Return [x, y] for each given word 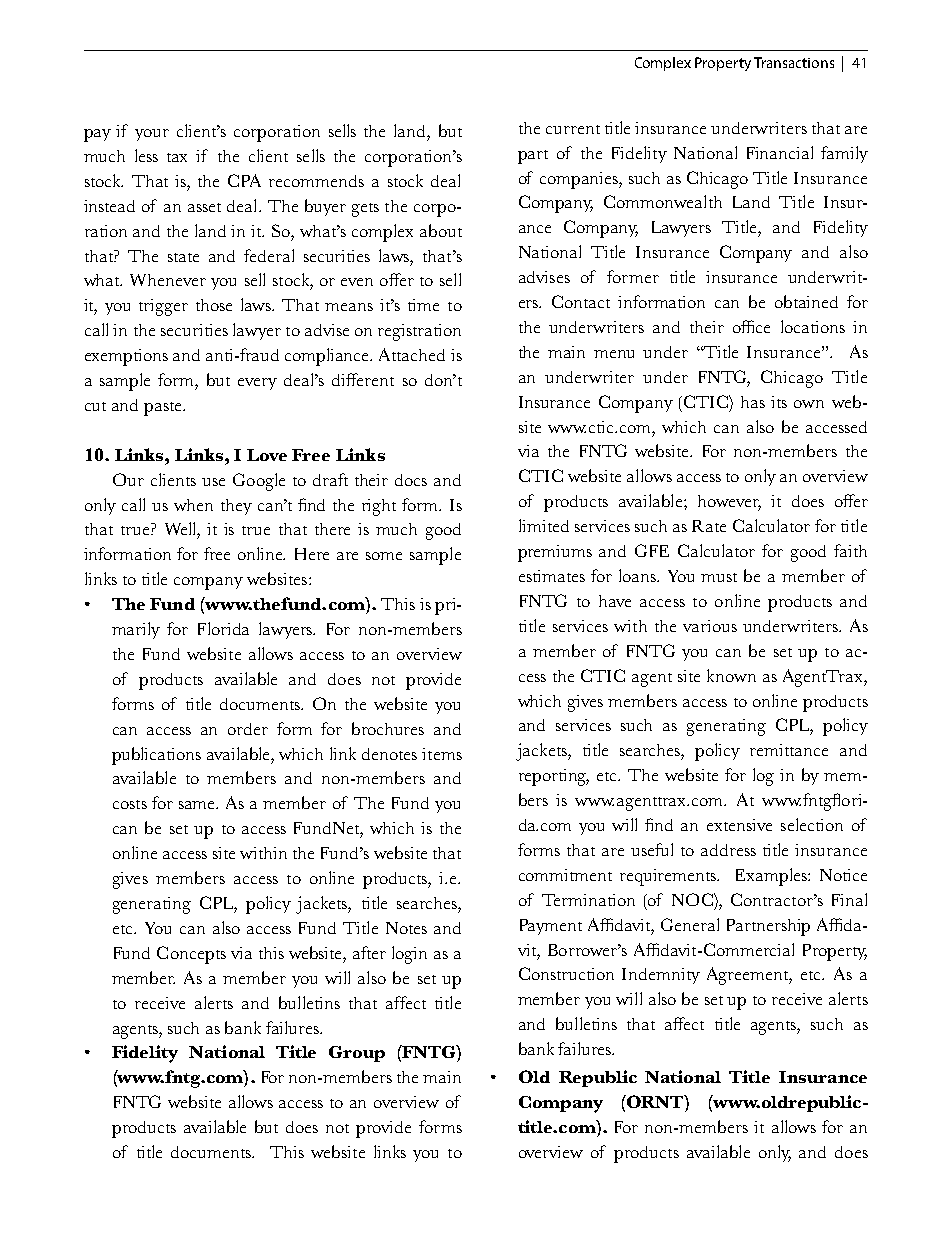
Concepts [191, 955]
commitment [565, 875]
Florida [223, 628]
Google [259, 482]
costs [130, 804]
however [729, 502]
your [152, 135]
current [573, 129]
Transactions [794, 62]
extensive [739, 825]
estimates [552, 576]
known [731, 675]
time [423, 305]
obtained [806, 301]
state [183, 257]
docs [411, 480]
